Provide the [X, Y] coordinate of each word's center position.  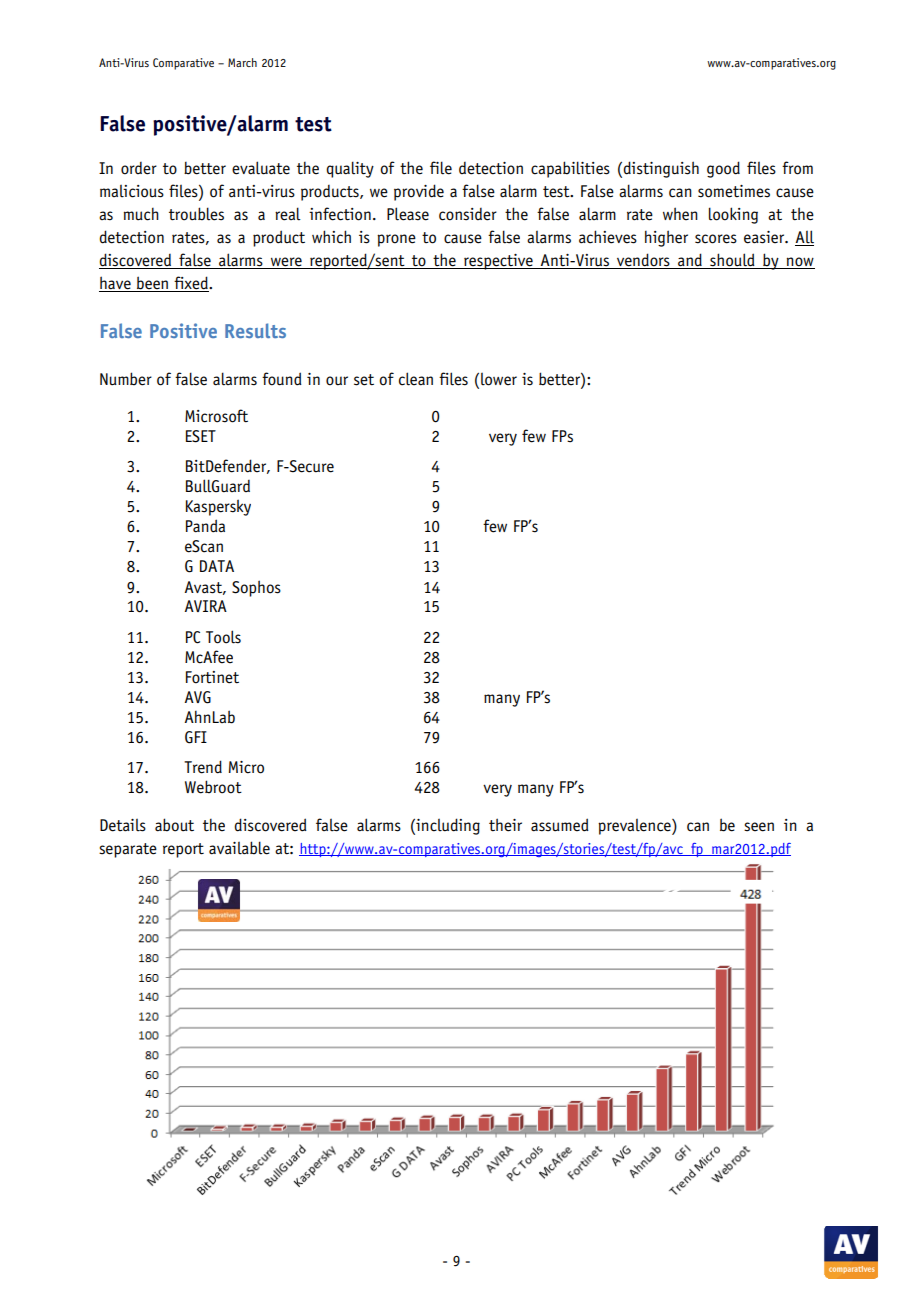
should [732, 261]
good [723, 169]
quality [350, 169]
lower [499, 379]
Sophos [256, 588]
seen [759, 827]
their [505, 825]
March [242, 62]
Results [255, 330]
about [174, 825]
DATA [217, 566]
